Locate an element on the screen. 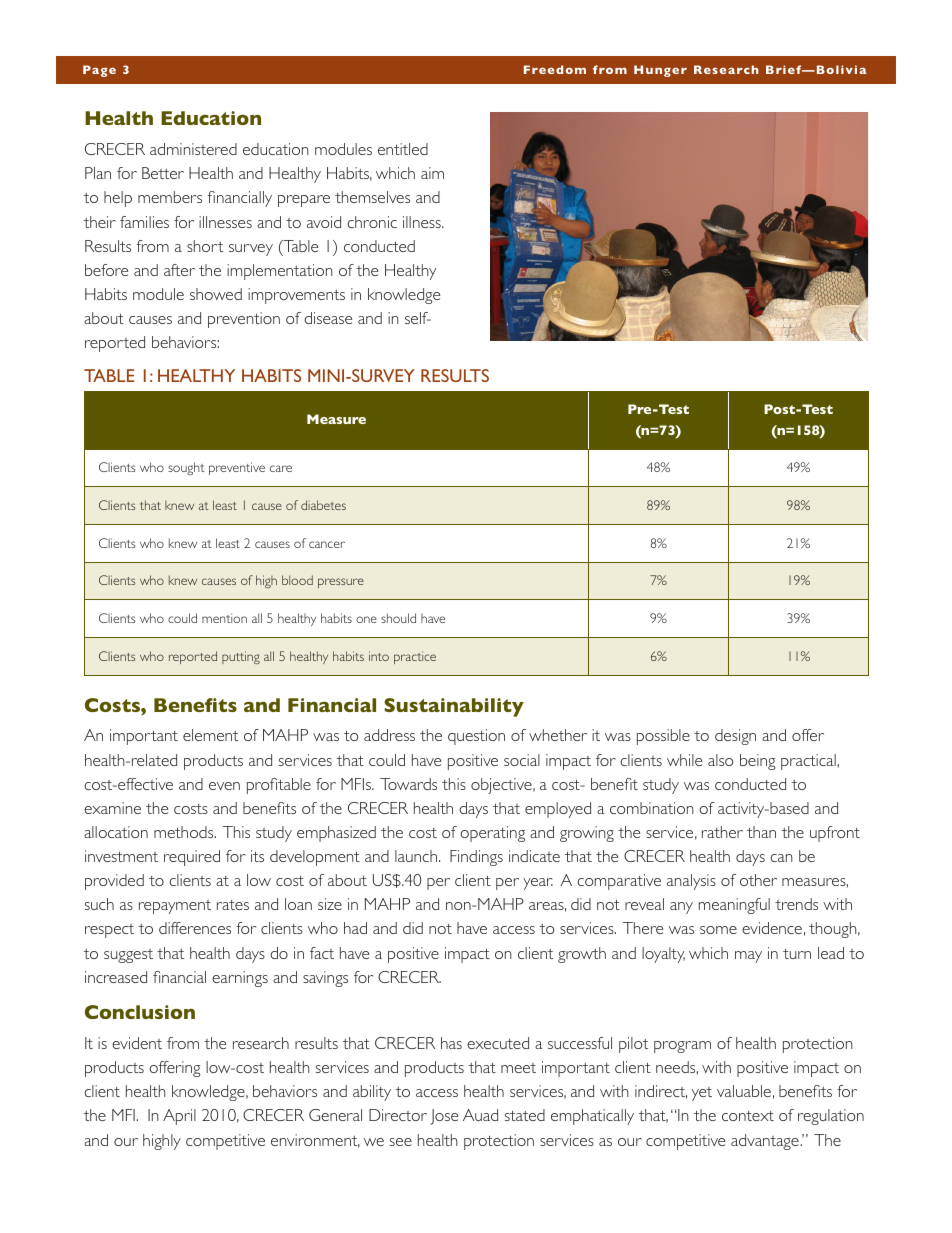 This screenshot has width=952, height=1233. Better is located at coordinates (163, 173).
